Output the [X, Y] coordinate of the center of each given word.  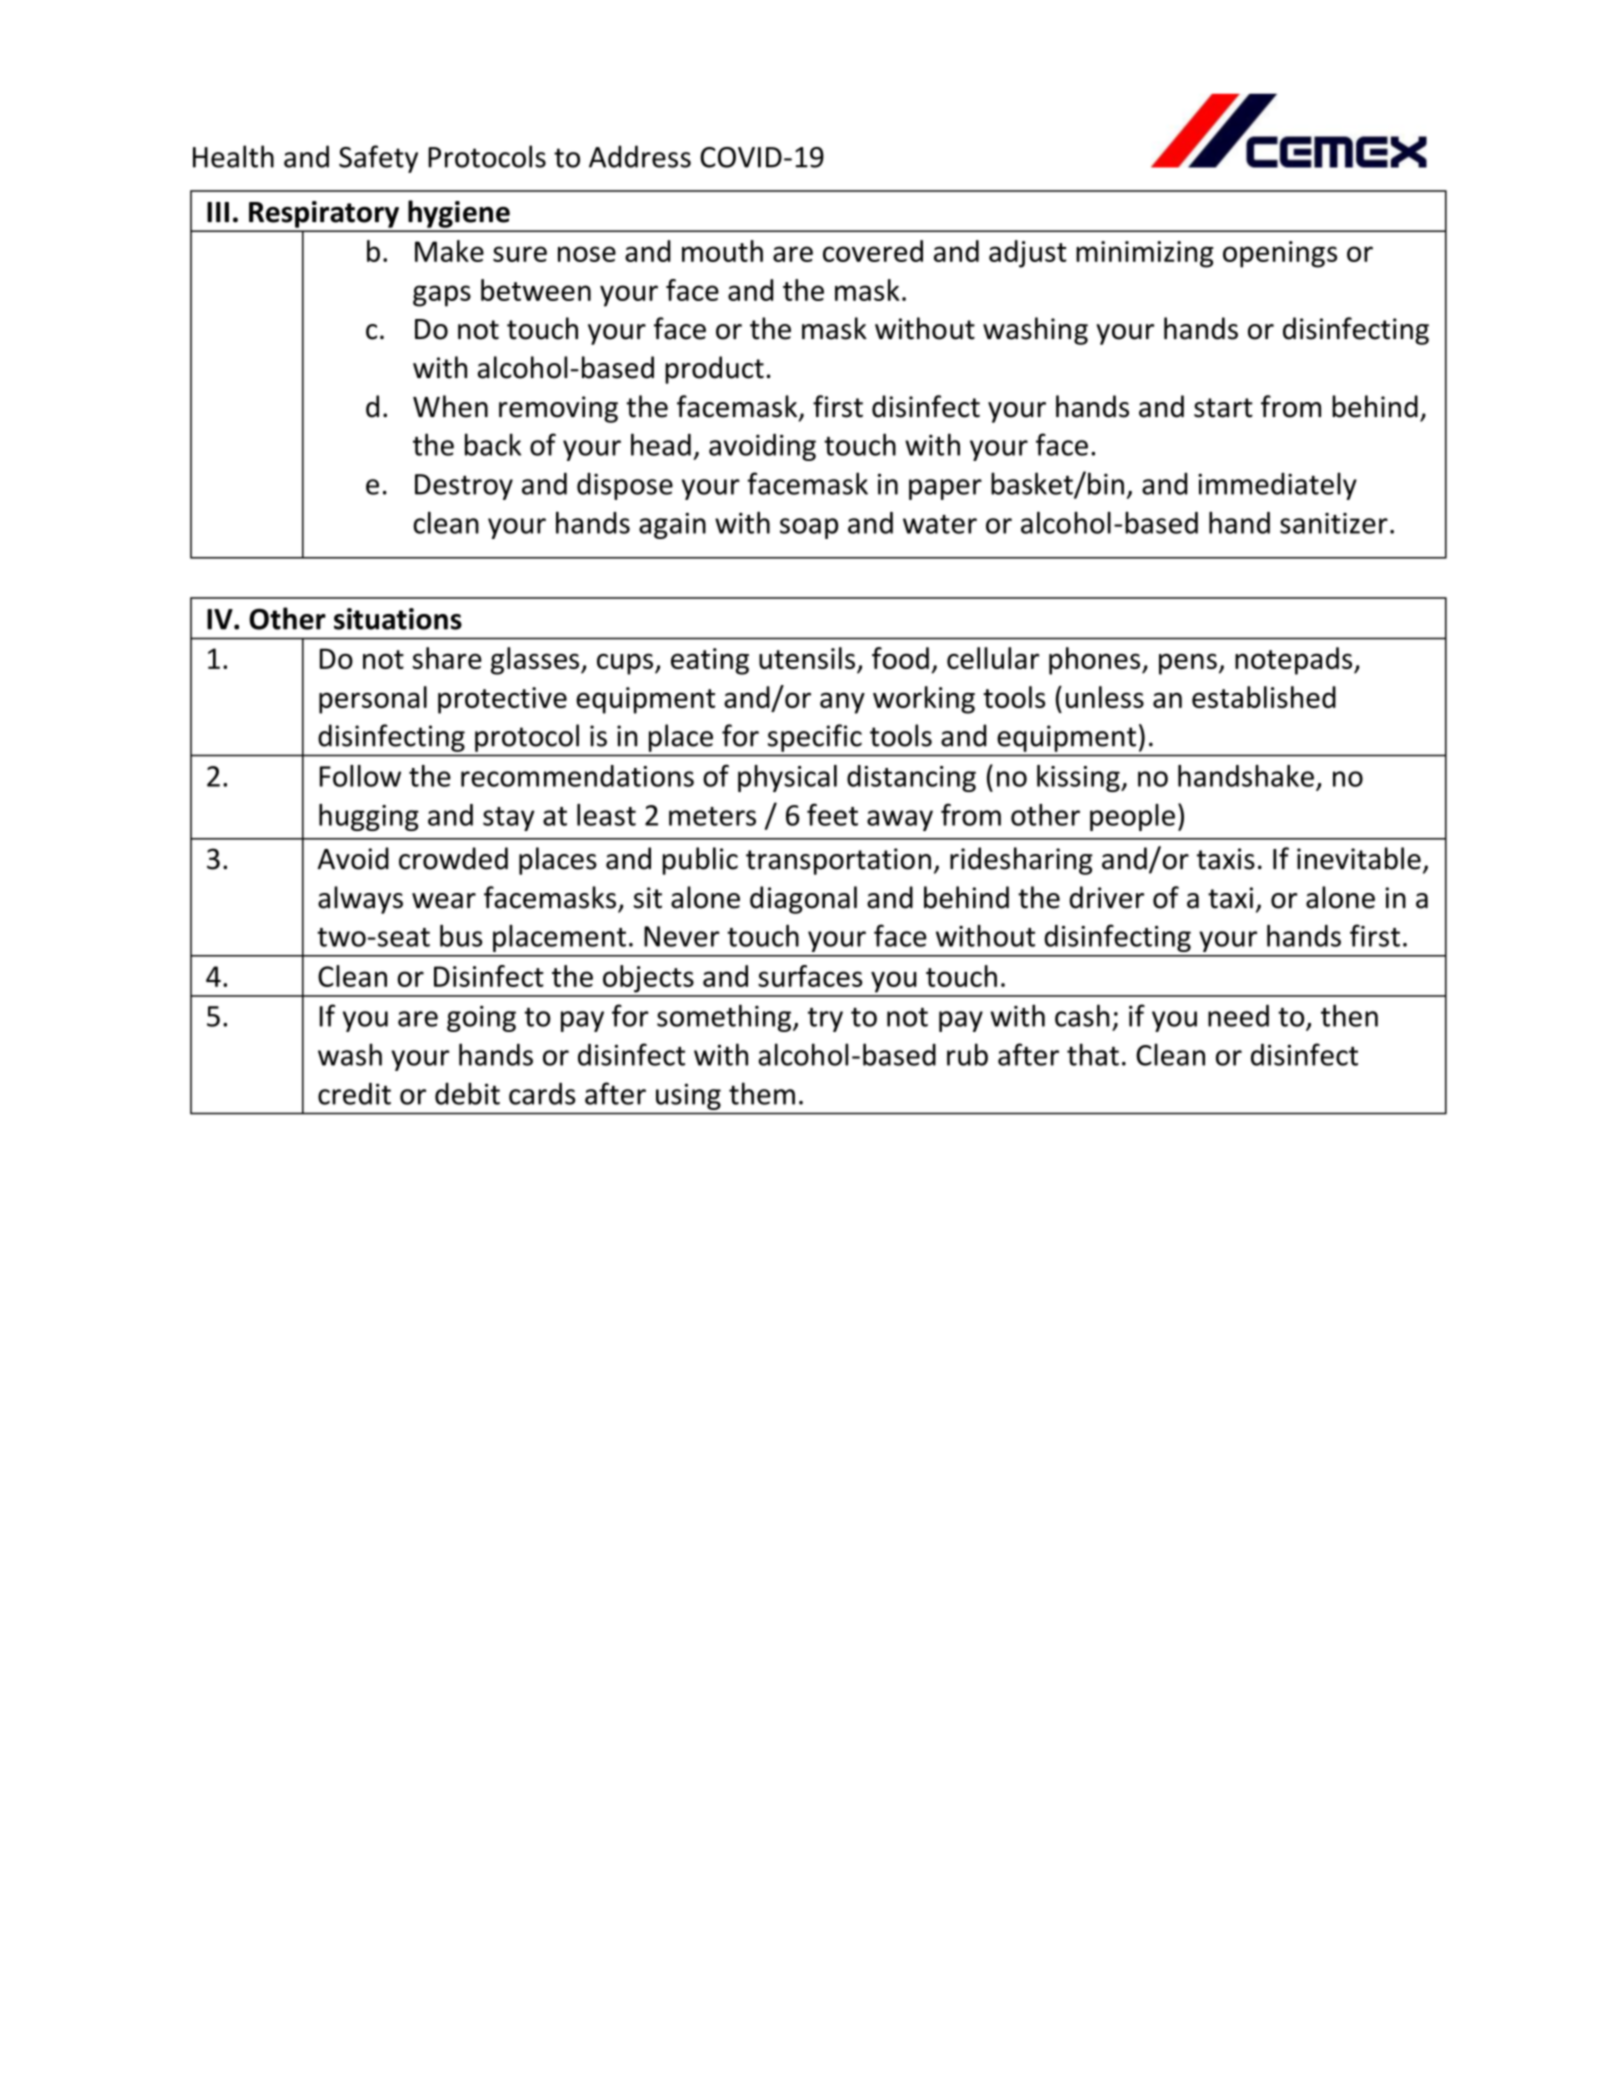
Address [640, 156]
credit [354, 1093]
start [1223, 408]
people [1132, 817]
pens [1188, 664]
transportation [838, 861]
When [450, 406]
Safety [378, 159]
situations [398, 619]
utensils [807, 658]
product [714, 370]
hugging [369, 817]
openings [1280, 254]
